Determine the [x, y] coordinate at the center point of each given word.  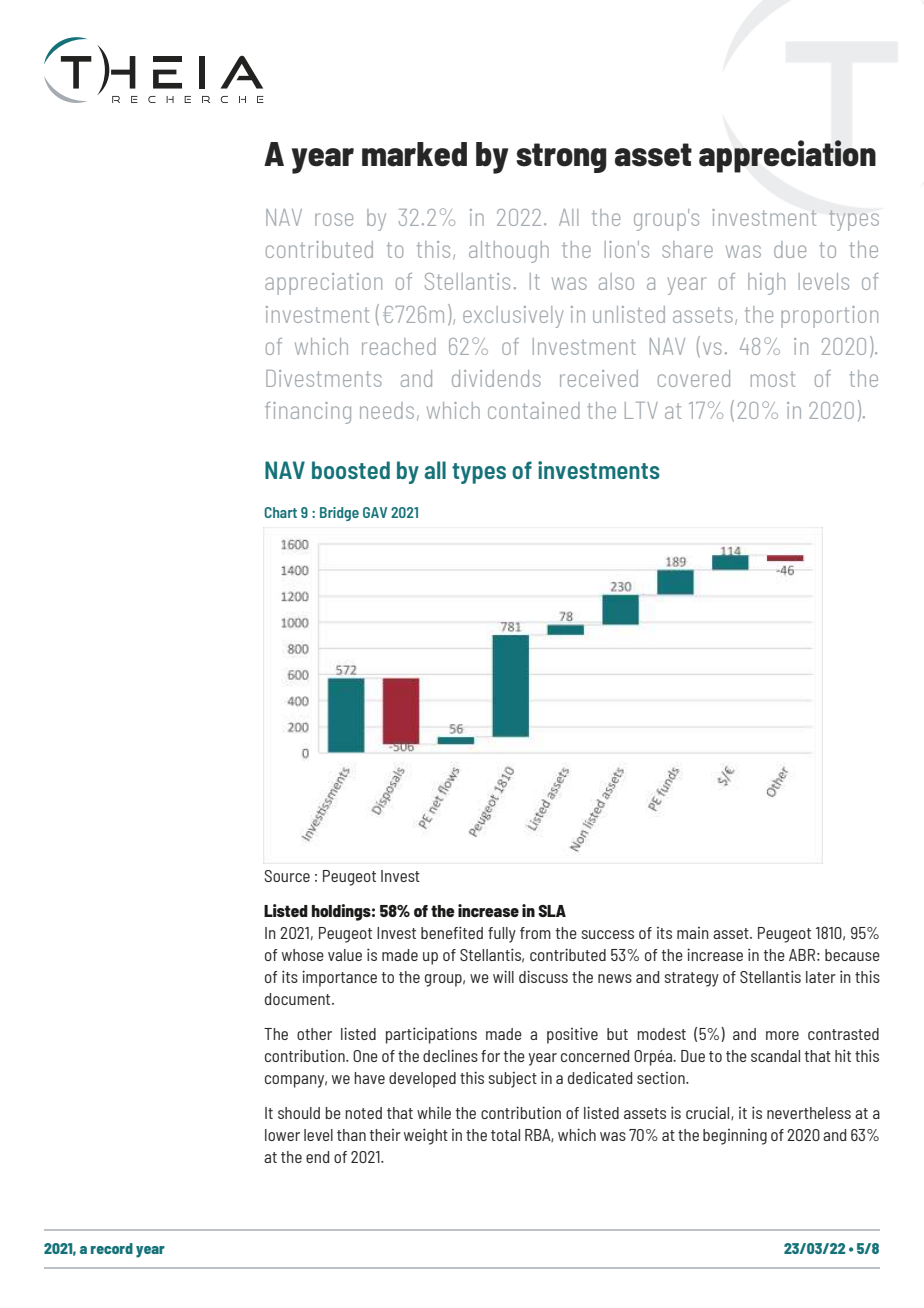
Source [287, 876]
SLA [552, 911]
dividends [496, 378]
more [782, 1035]
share [687, 249]
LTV [641, 410]
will [503, 976]
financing [308, 413]
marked [414, 154]
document [299, 999]
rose [334, 219]
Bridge [339, 514]
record [112, 1248]
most [773, 379]
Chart [280, 512]
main [693, 933]
